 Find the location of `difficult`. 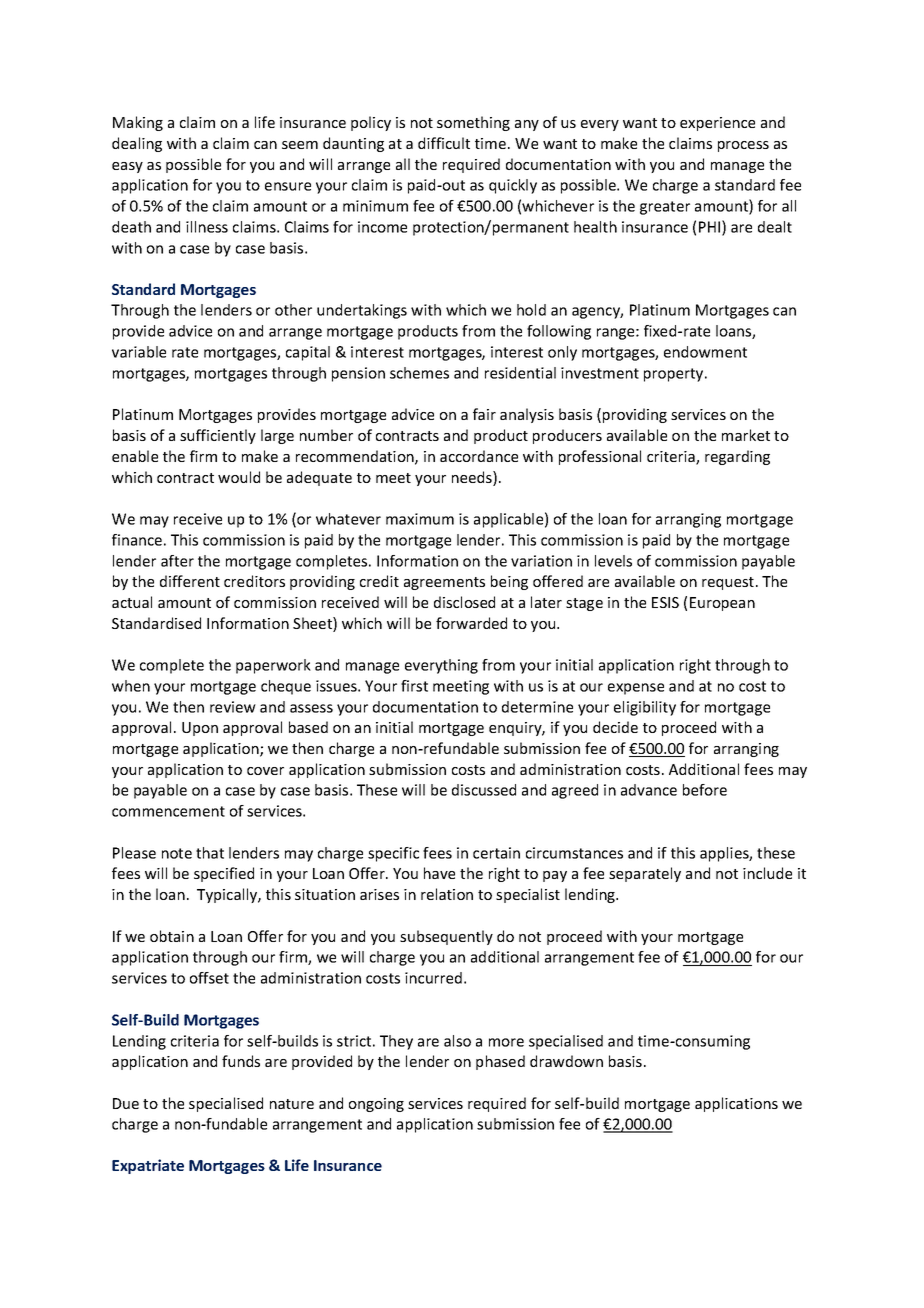

difficult is located at coordinates (444, 143).
